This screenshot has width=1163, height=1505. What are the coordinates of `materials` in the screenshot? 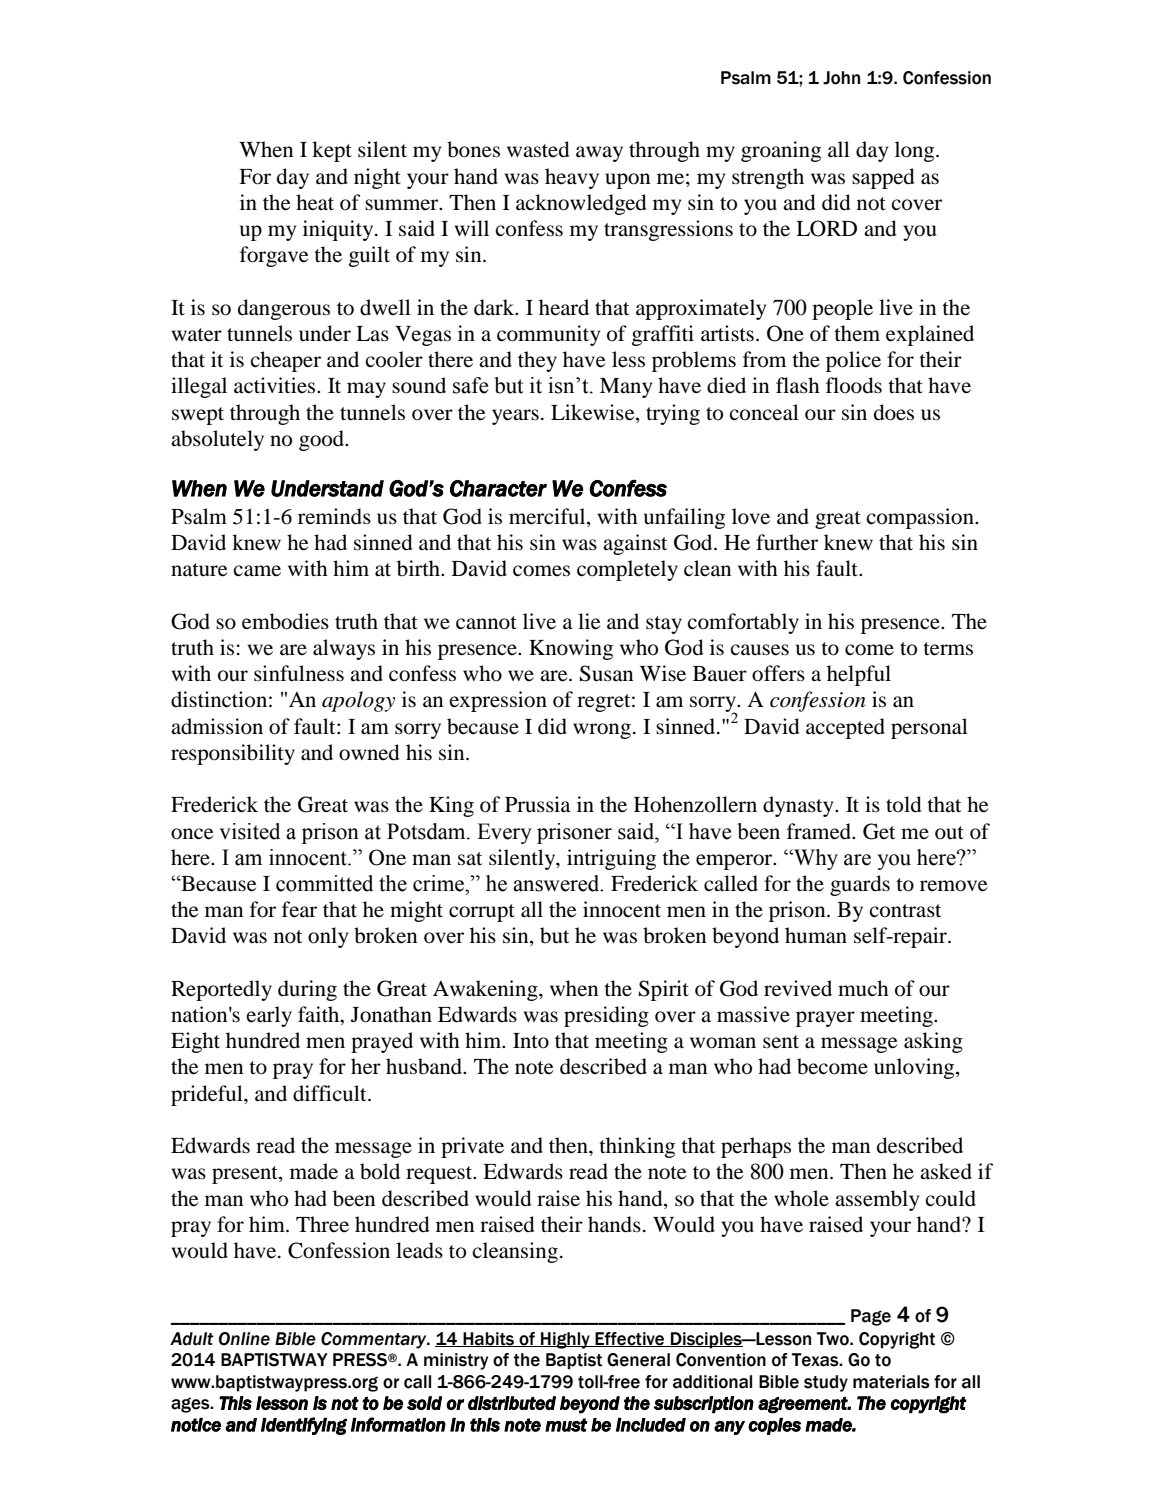 It's located at (891, 1382).
